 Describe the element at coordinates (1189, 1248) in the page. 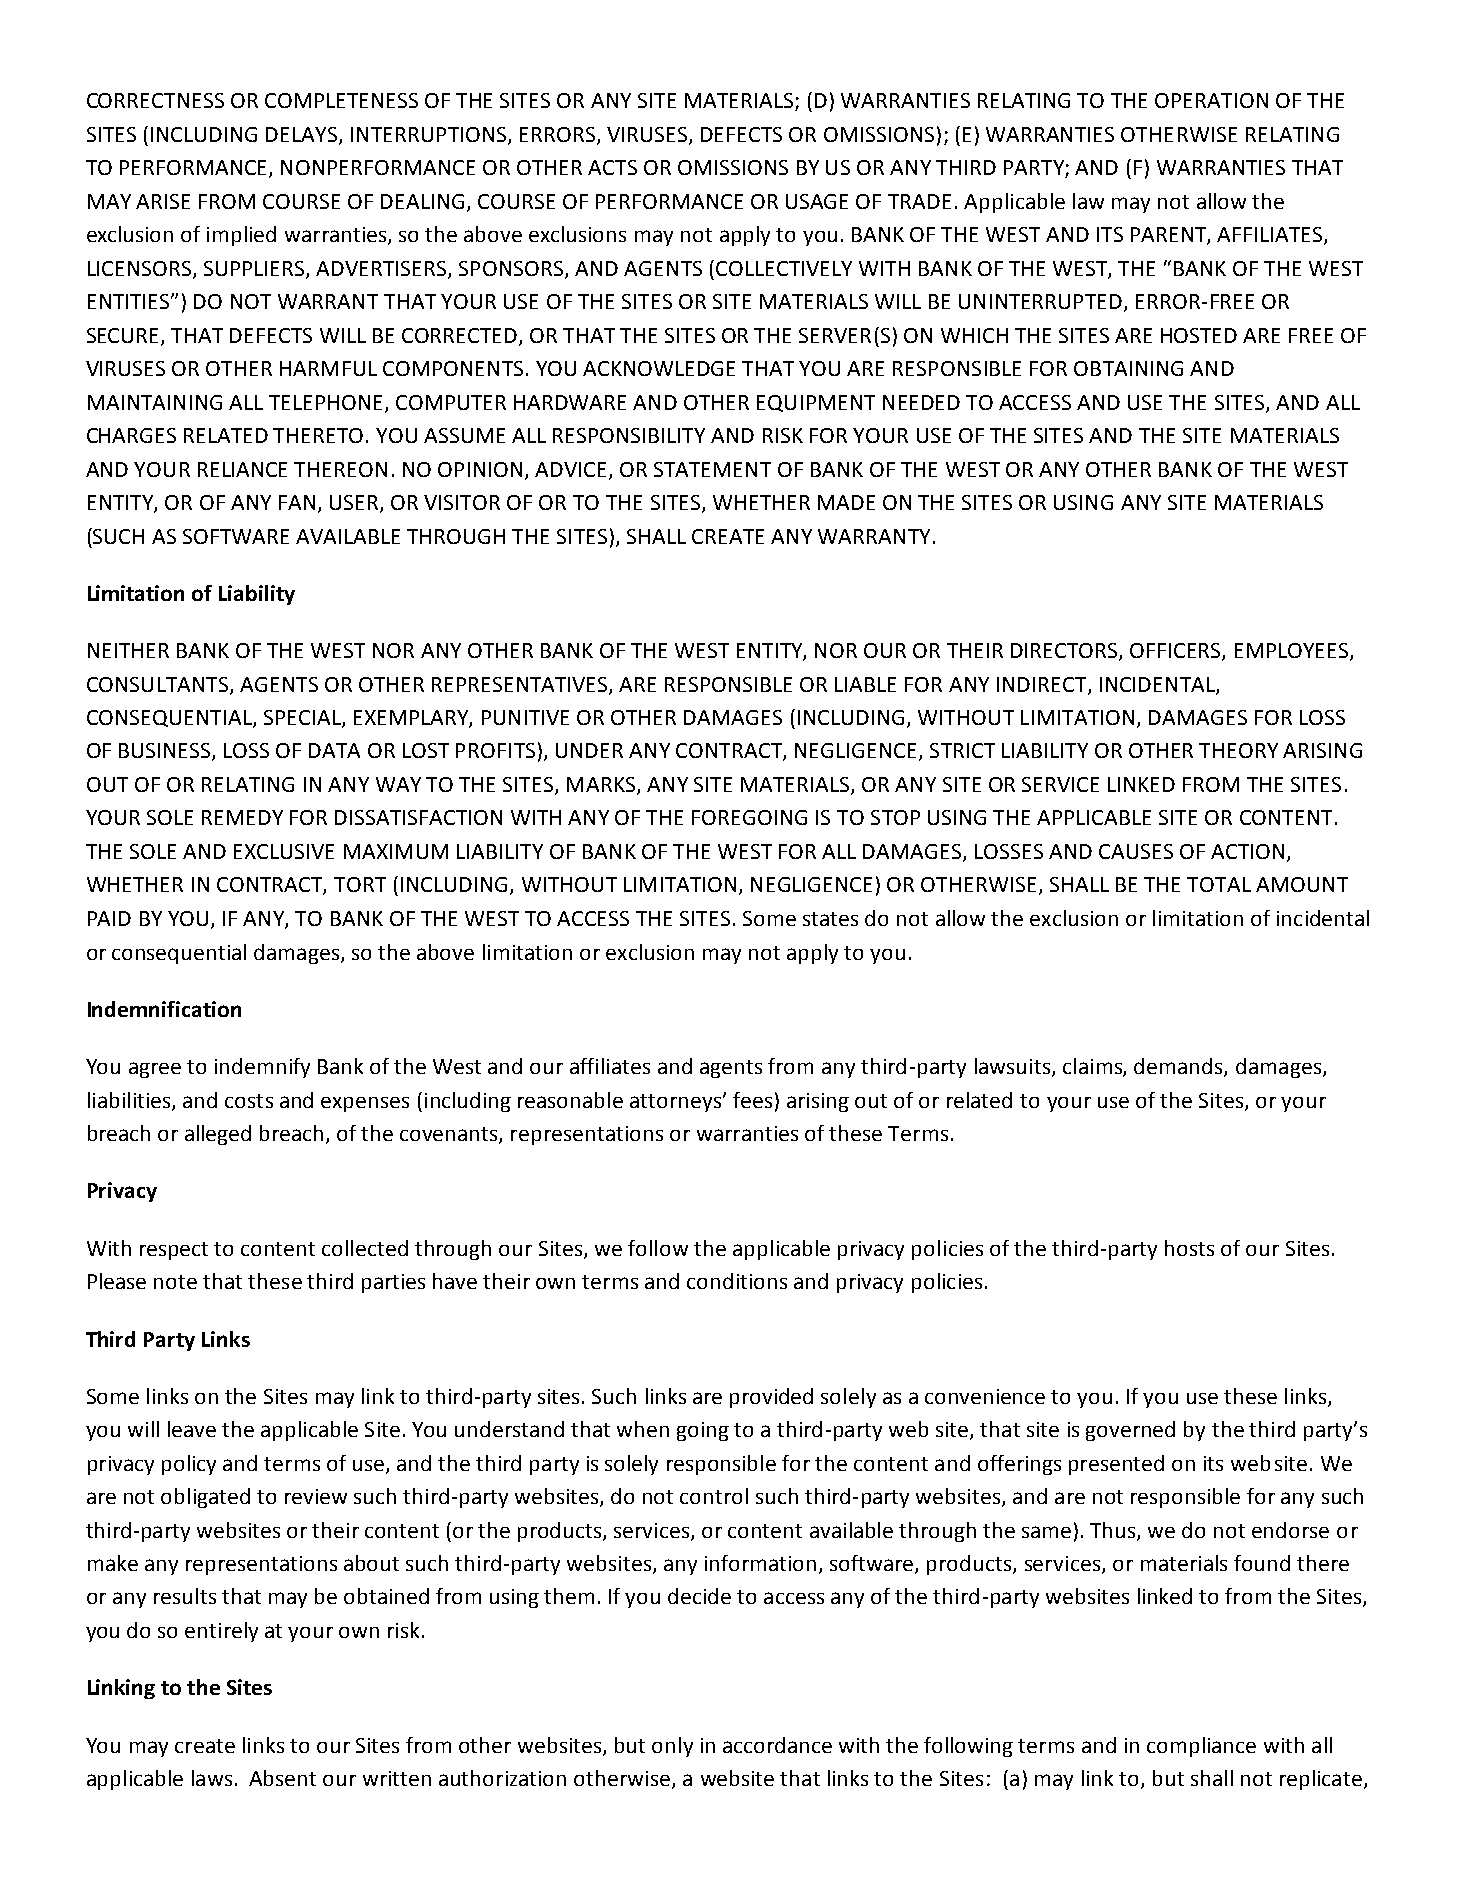

I see `hosts` at that location.
